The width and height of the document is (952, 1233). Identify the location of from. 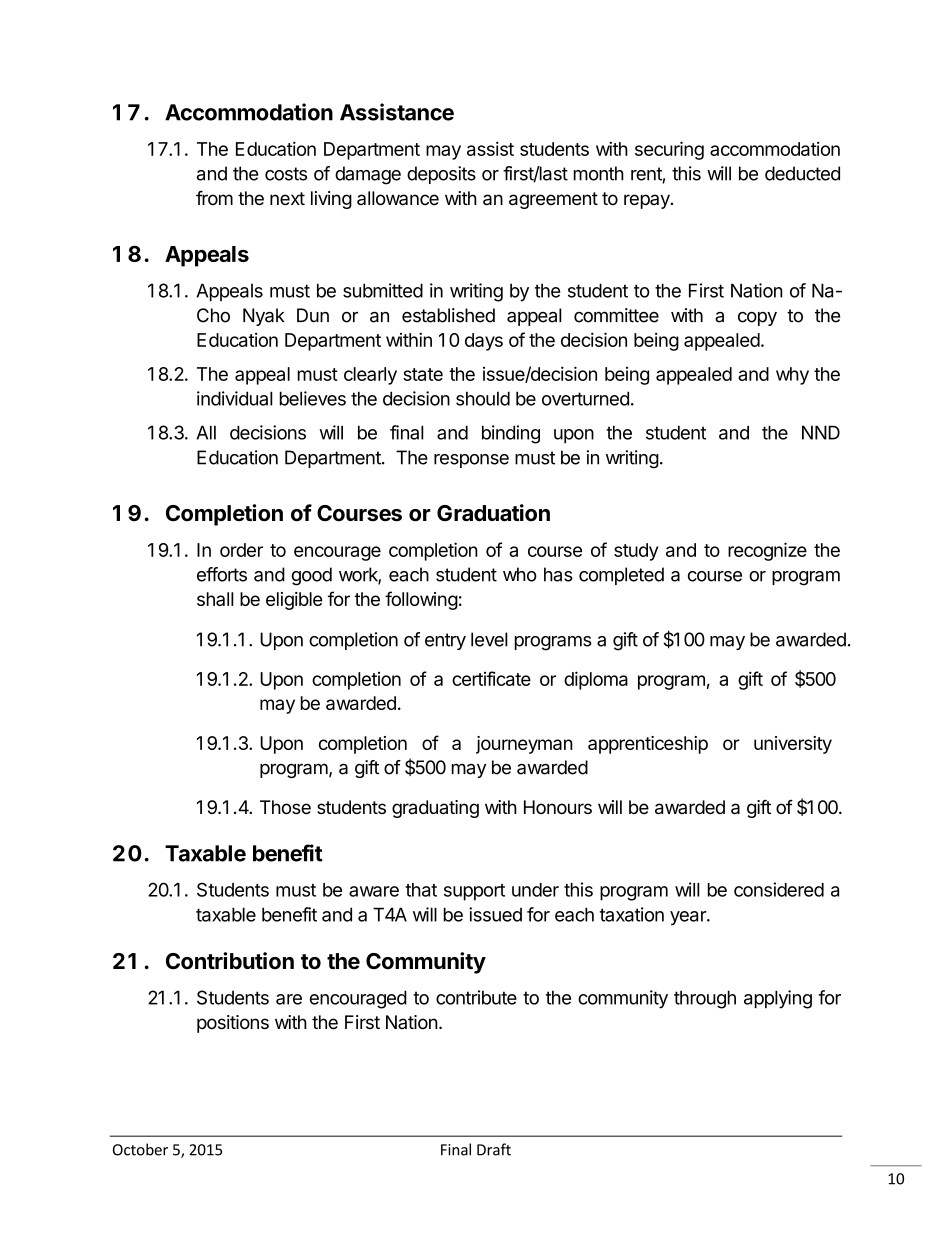
(214, 198).
